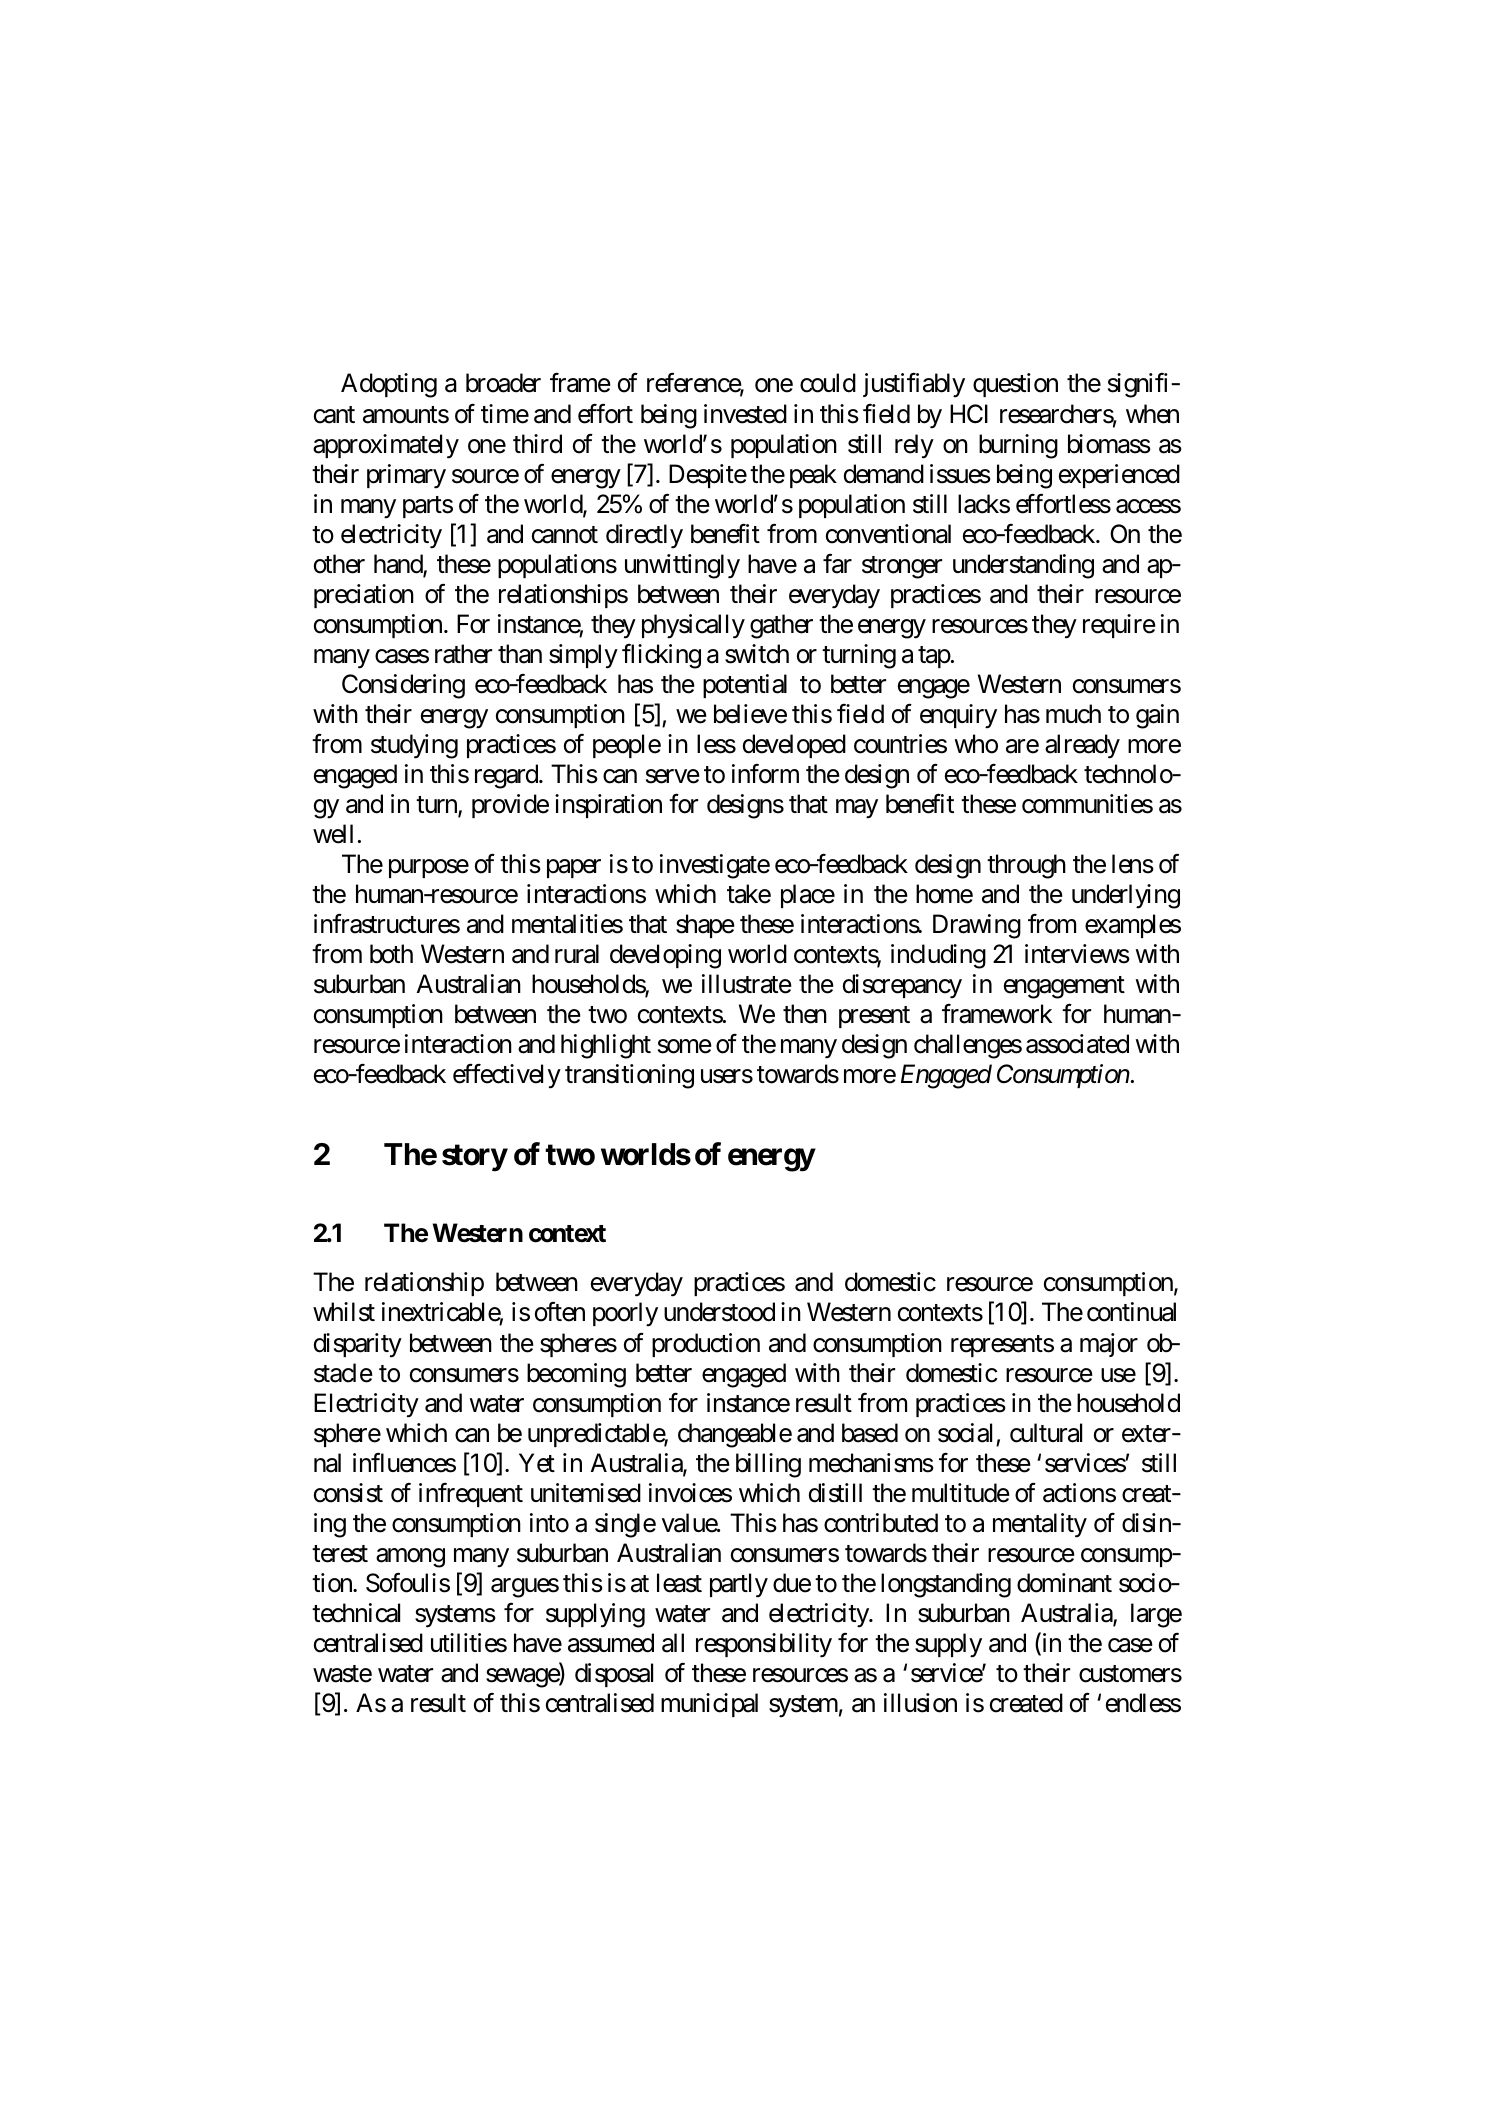  Describe the element at coordinates (1077, 1044) in the image. I see `associated` at that location.
